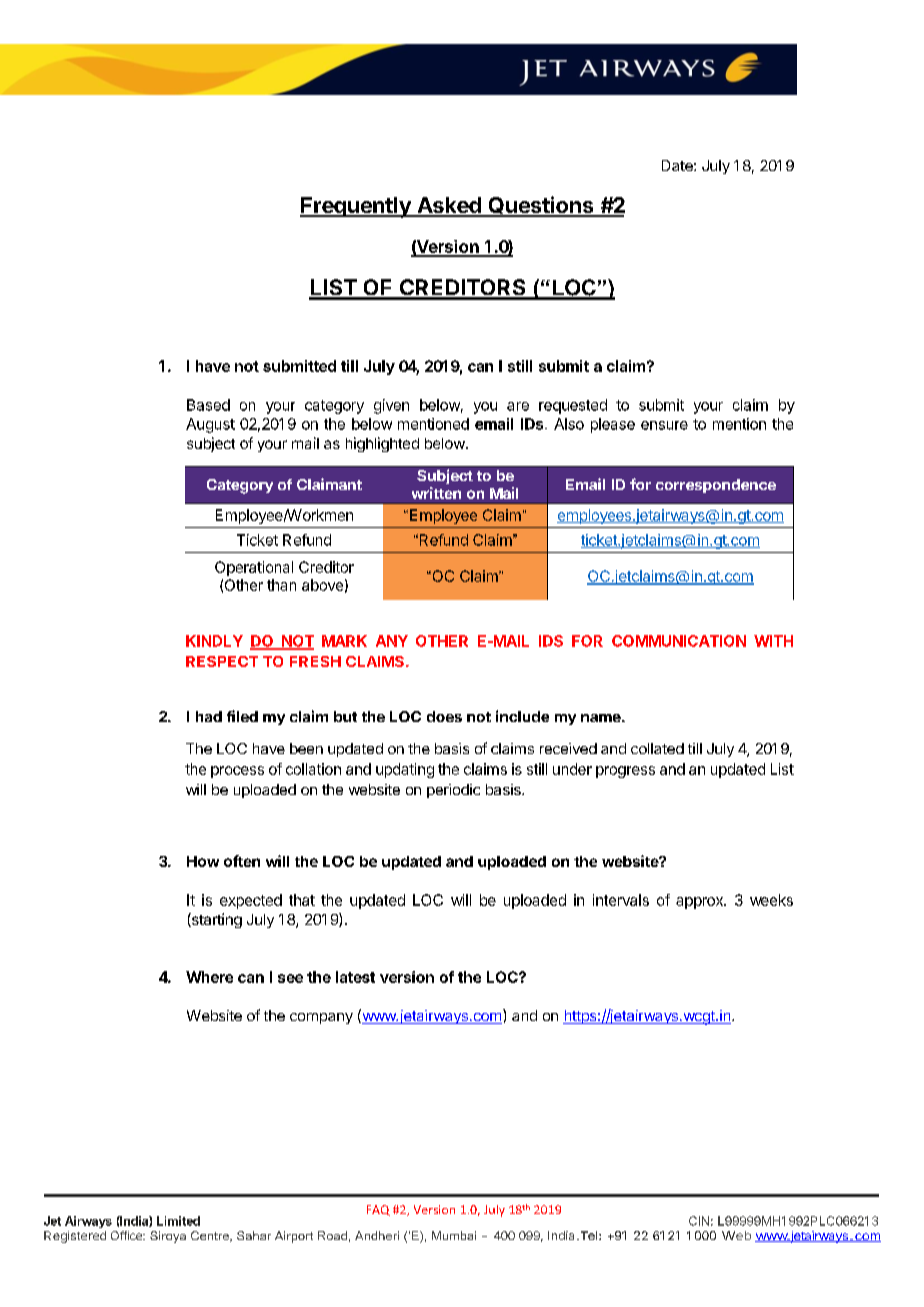 Image resolution: width=924 pixels, height=1307 pixels. What do you see at coordinates (209, 977) in the image?
I see `Where` at bounding box center [209, 977].
